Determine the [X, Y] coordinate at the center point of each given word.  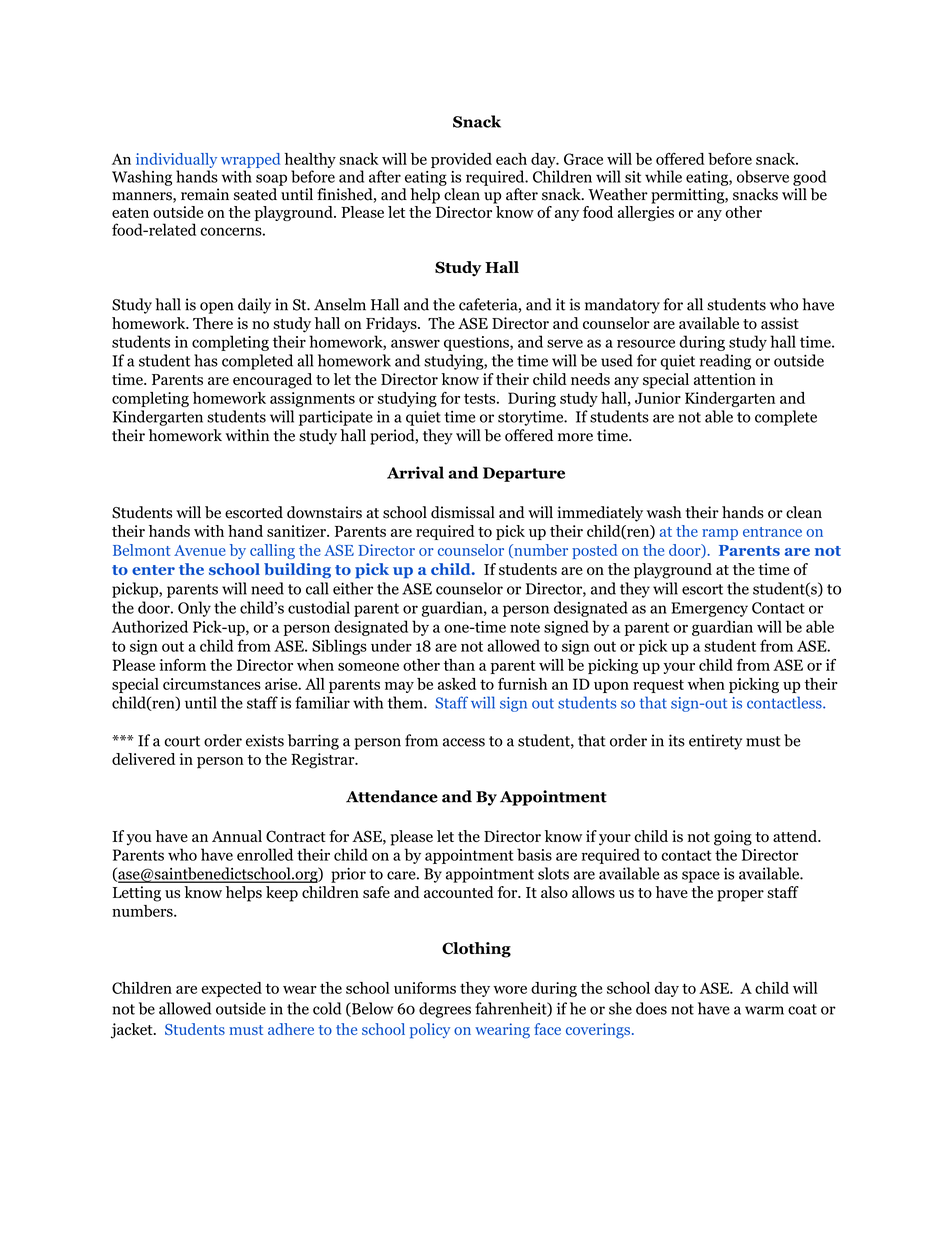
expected [231, 989]
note [525, 627]
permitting [688, 196]
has [206, 360]
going [733, 838]
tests [479, 398]
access [464, 742]
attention [725, 379]
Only [194, 609]
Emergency [709, 609]
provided [461, 160]
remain [205, 194]
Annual [237, 836]
